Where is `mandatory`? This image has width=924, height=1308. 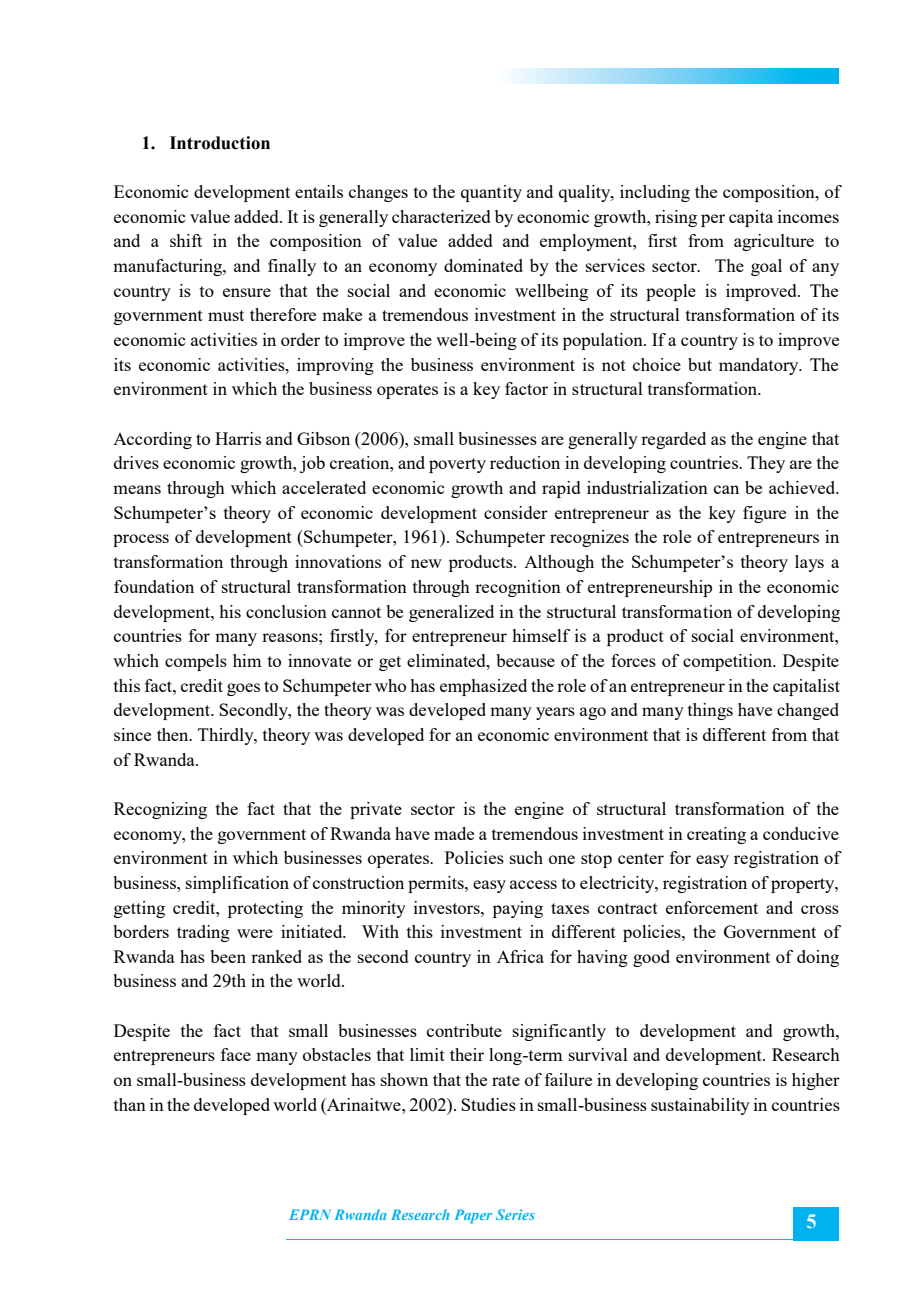 mandatory is located at coordinates (760, 366).
